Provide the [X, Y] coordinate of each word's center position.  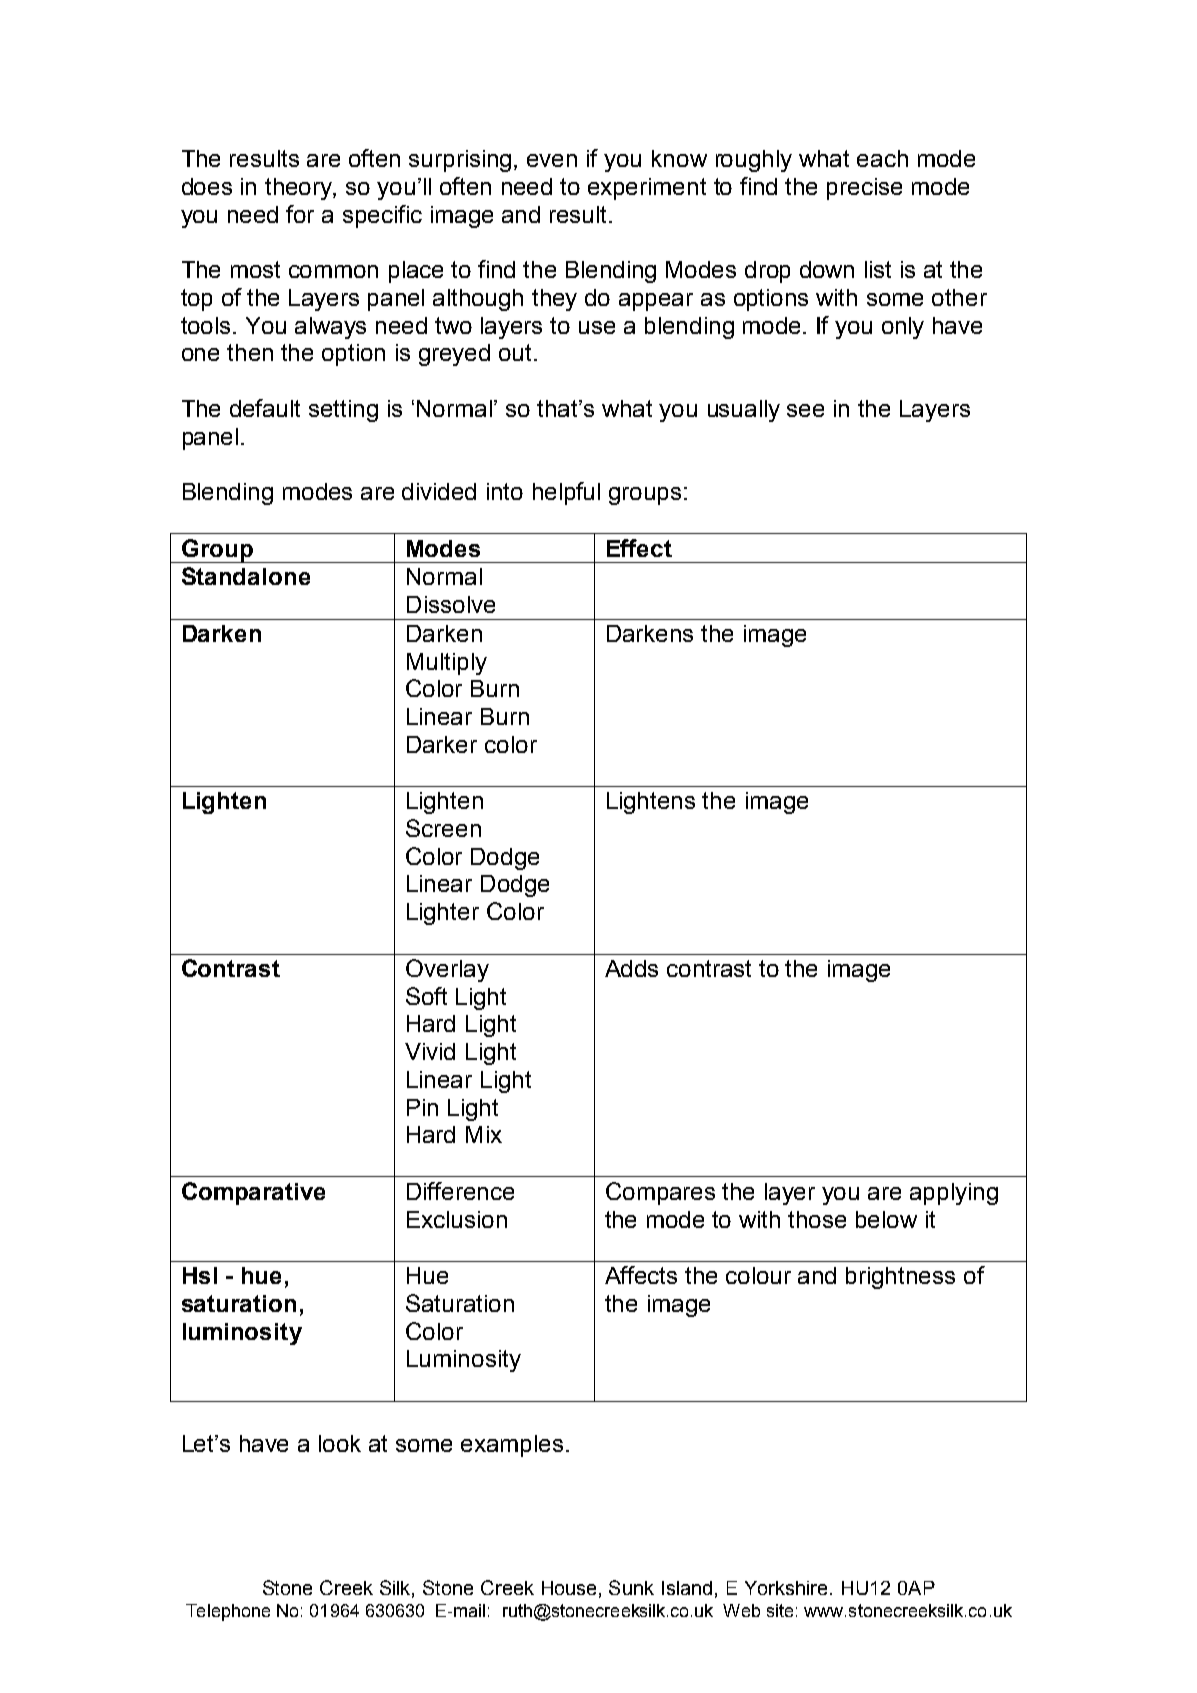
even [552, 160]
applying [954, 1194]
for [300, 214]
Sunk [631, 1587]
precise [864, 189]
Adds [631, 968]
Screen [443, 828]
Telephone [228, 1612]
